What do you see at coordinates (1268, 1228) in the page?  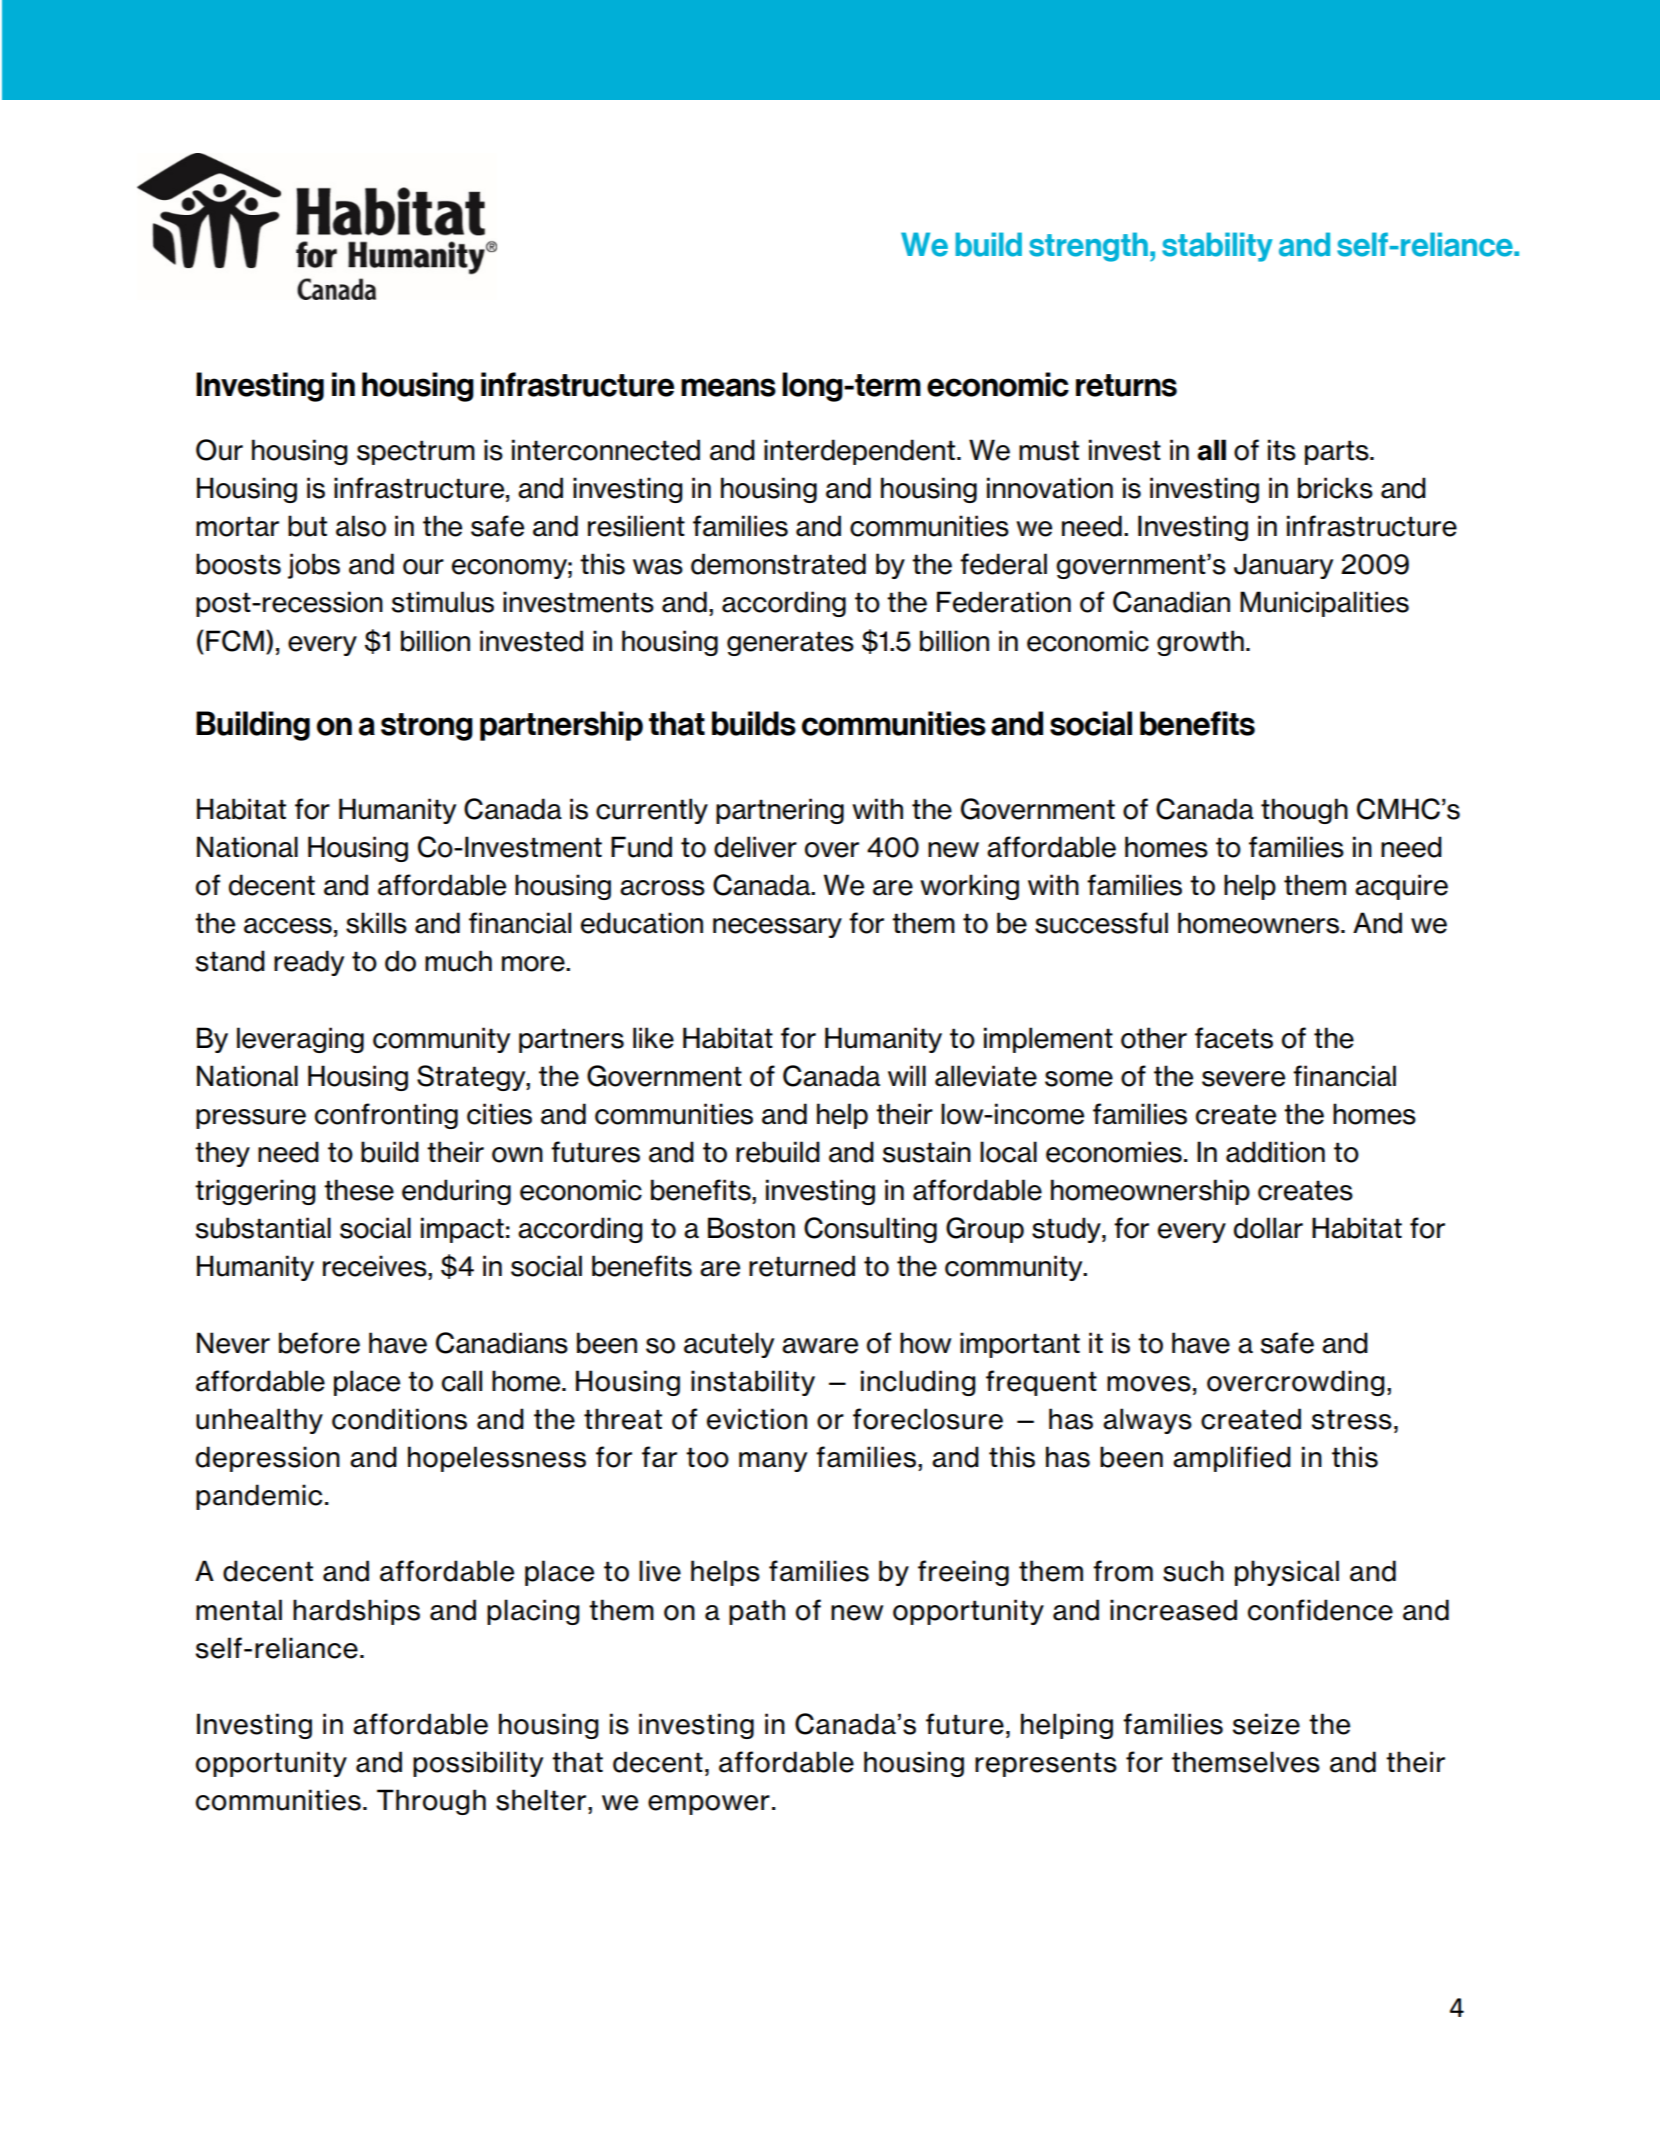 I see `dollar` at bounding box center [1268, 1228].
